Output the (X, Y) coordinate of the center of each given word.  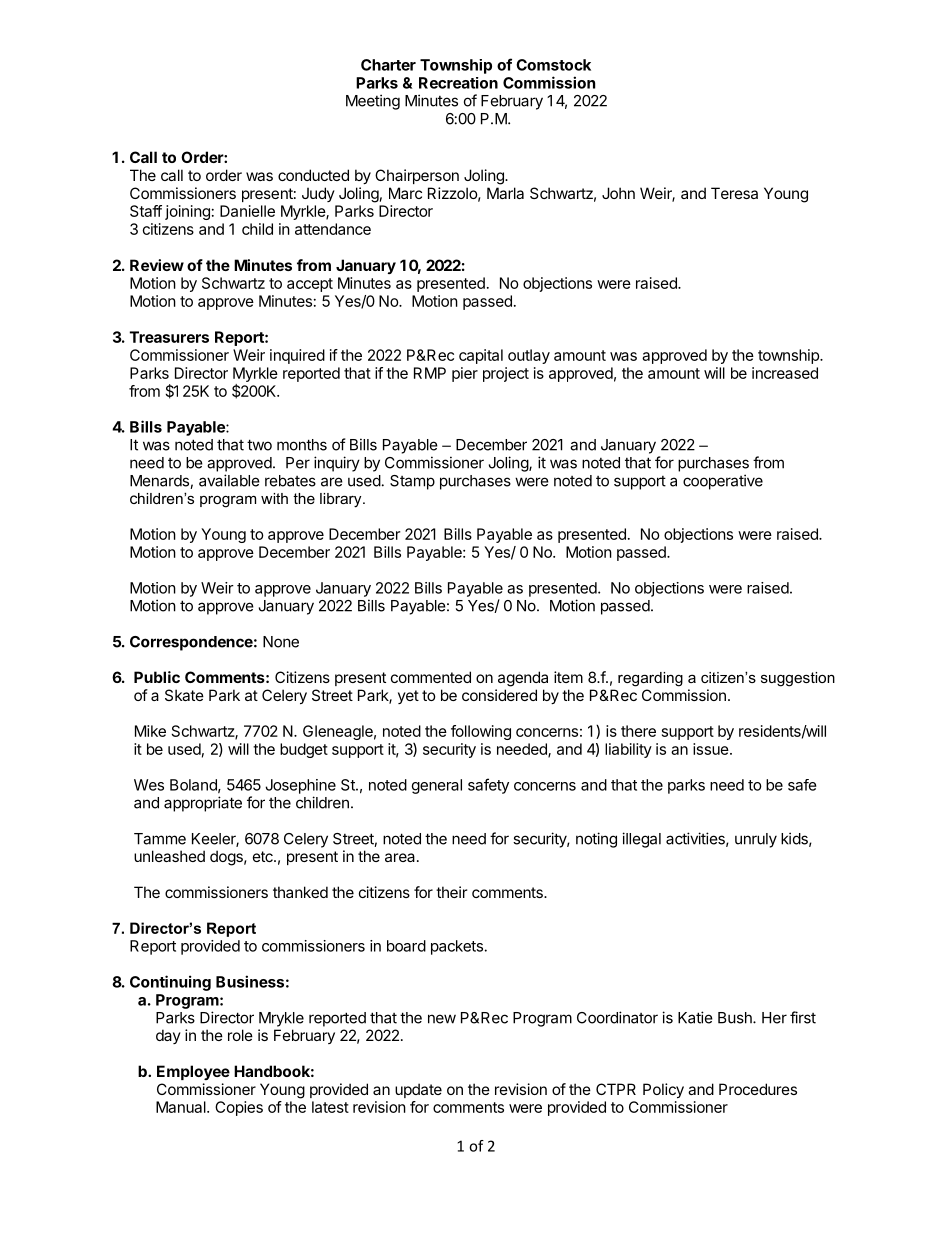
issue (712, 749)
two (259, 445)
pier (465, 374)
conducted (313, 175)
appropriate (203, 804)
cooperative (723, 482)
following (481, 732)
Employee (193, 1072)
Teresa (734, 193)
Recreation (458, 83)
